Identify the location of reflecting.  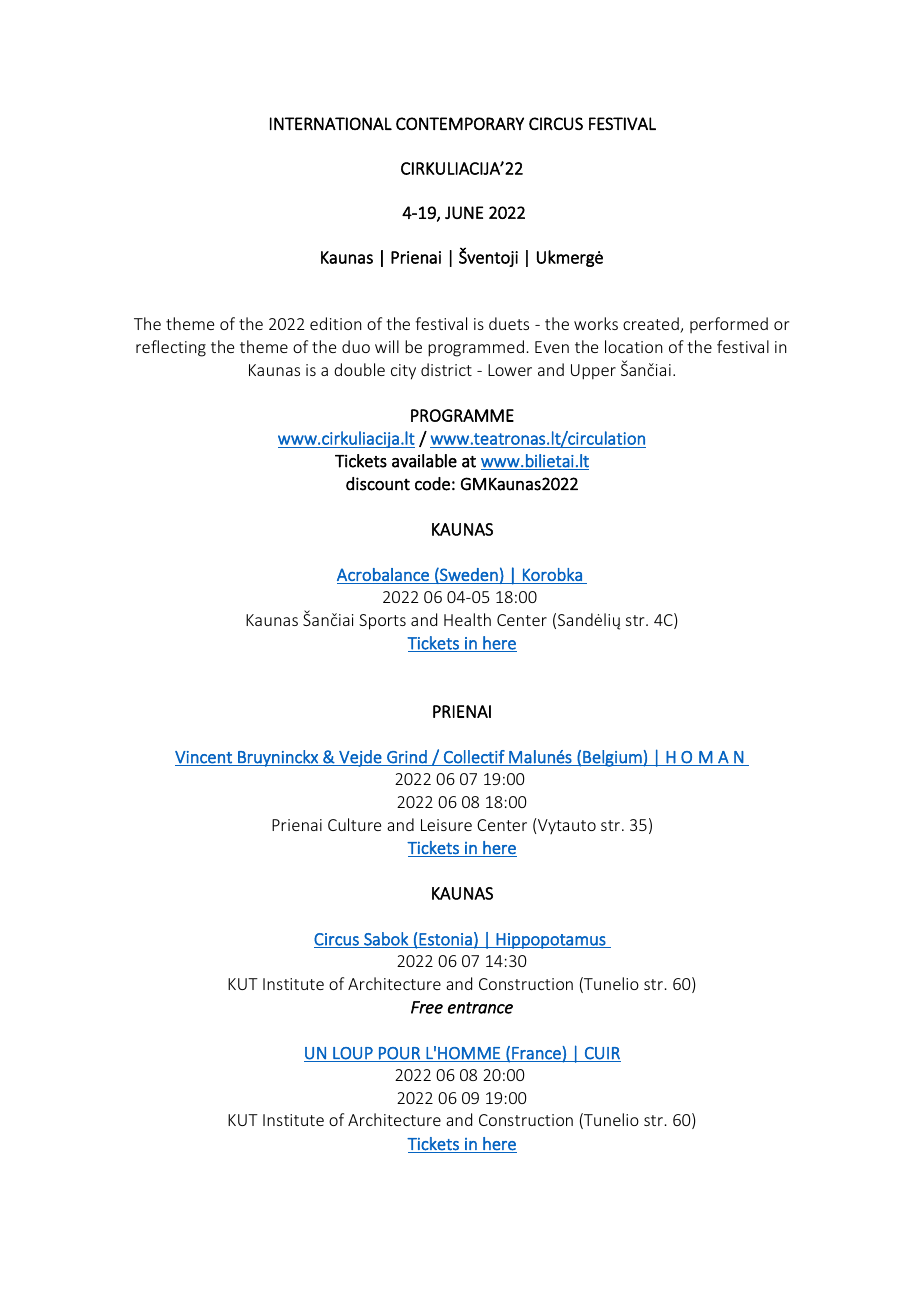
(171, 348).
